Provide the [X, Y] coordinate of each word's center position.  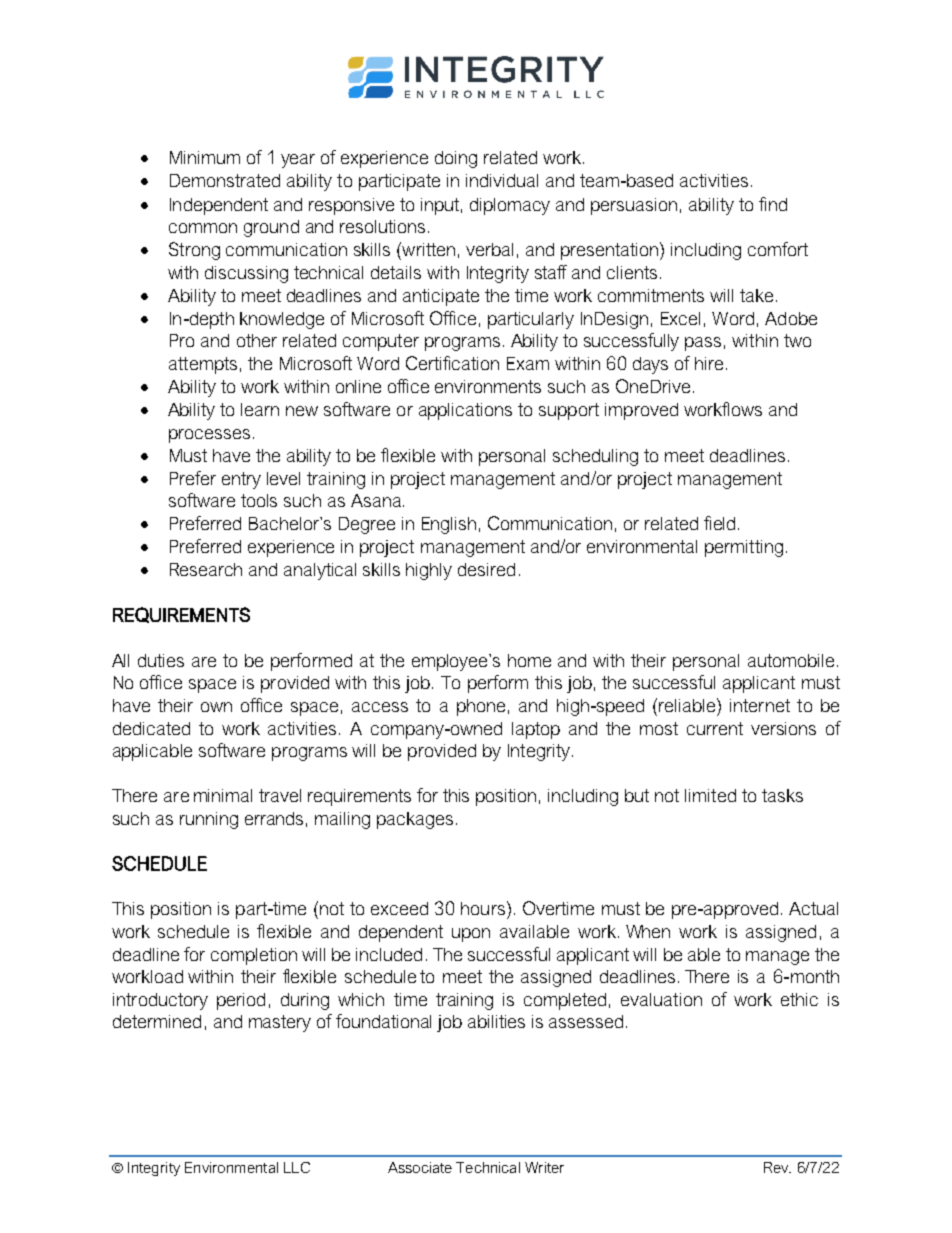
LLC [297, 1167]
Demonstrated [225, 180]
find [773, 204]
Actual [813, 908]
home [529, 660]
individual [502, 180]
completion [254, 956]
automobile [791, 660]
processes [209, 436]
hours [483, 908]
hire [709, 363]
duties [161, 660]
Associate [420, 1167]
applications [465, 411]
